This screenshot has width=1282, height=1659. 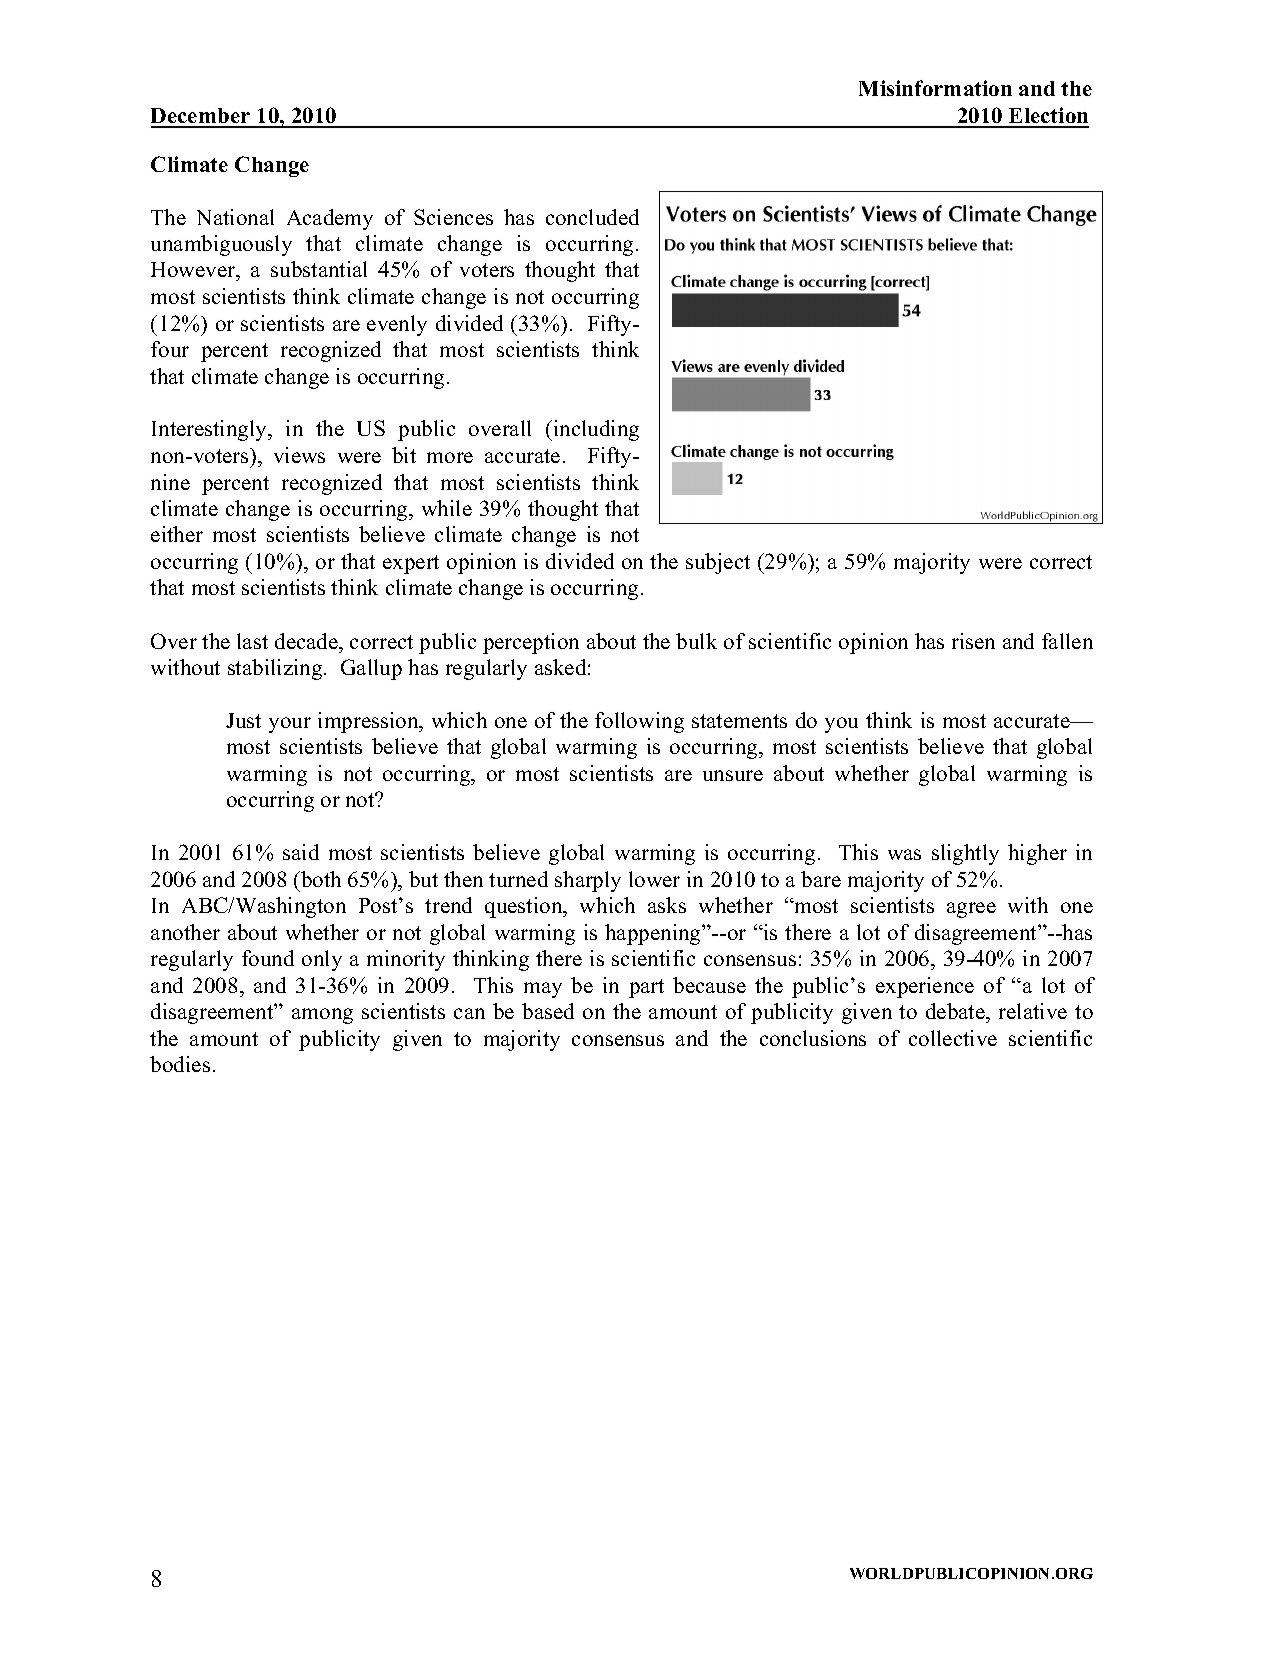 I want to click on National, so click(x=235, y=217).
